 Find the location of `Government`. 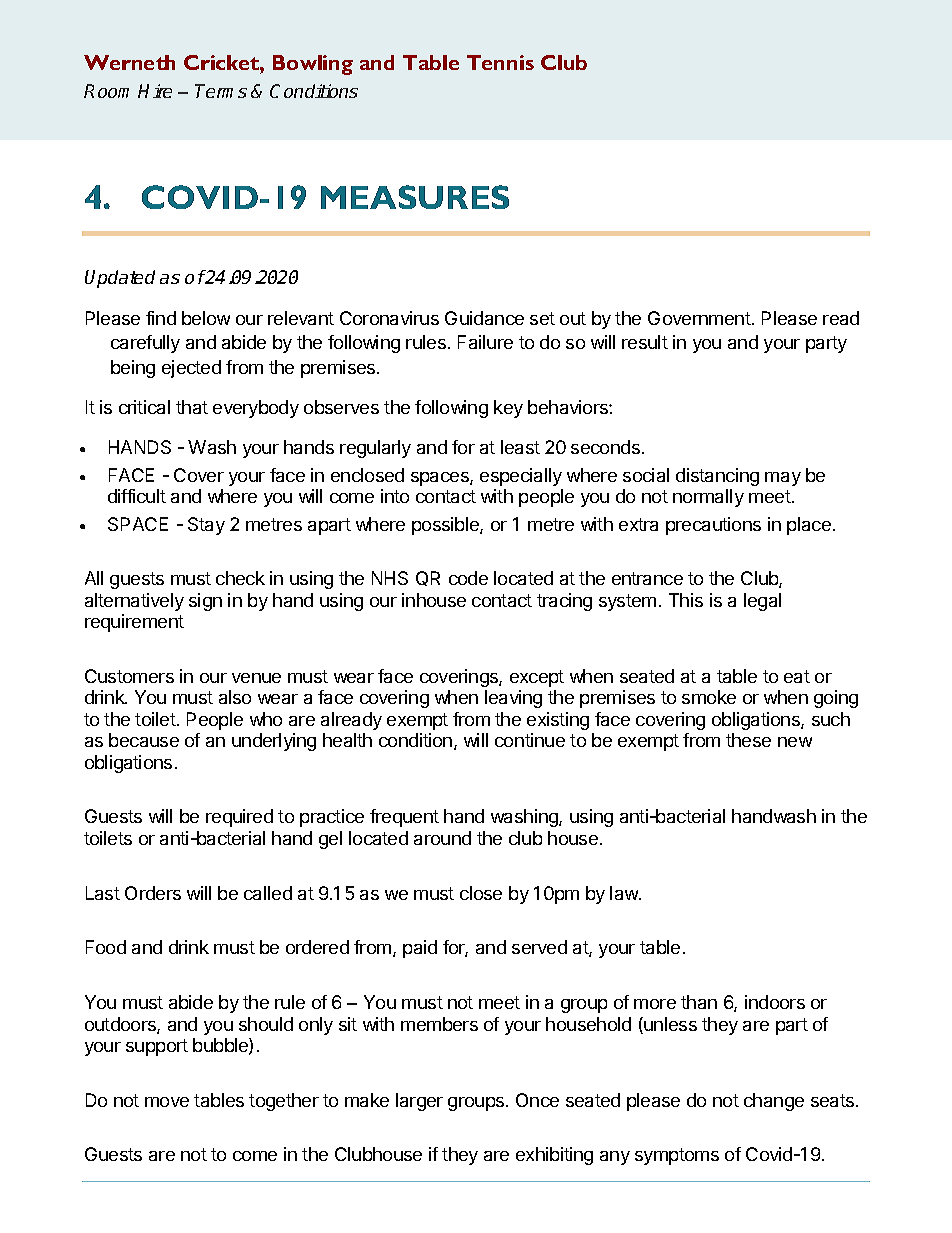

Government is located at coordinates (699, 318).
